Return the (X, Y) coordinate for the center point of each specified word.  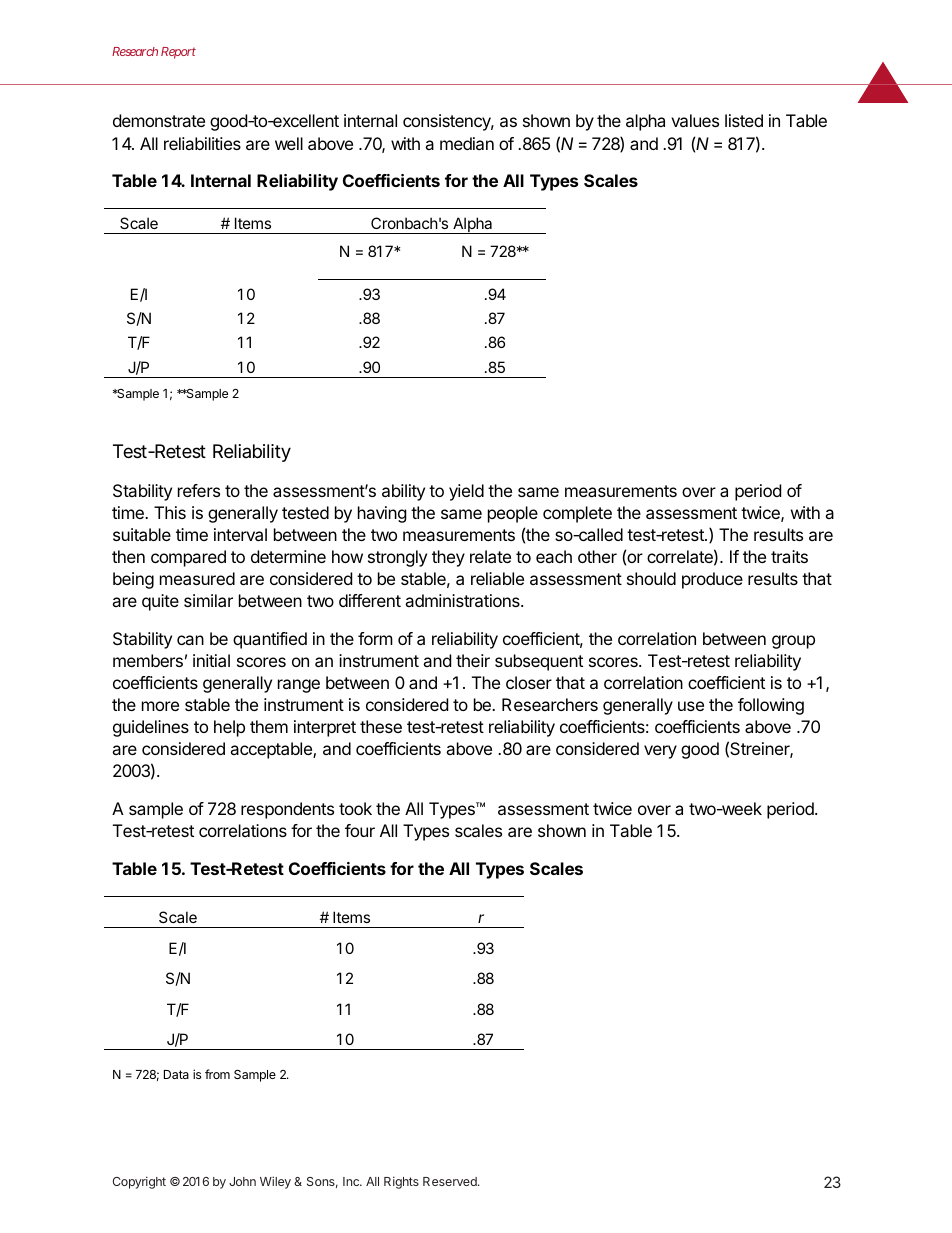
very (660, 752)
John (242, 1181)
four (360, 830)
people (513, 514)
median (467, 143)
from (217, 1074)
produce (712, 580)
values (695, 120)
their (473, 660)
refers (199, 490)
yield (466, 492)
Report (178, 53)
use (691, 706)
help (229, 728)
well (289, 143)
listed (744, 120)
